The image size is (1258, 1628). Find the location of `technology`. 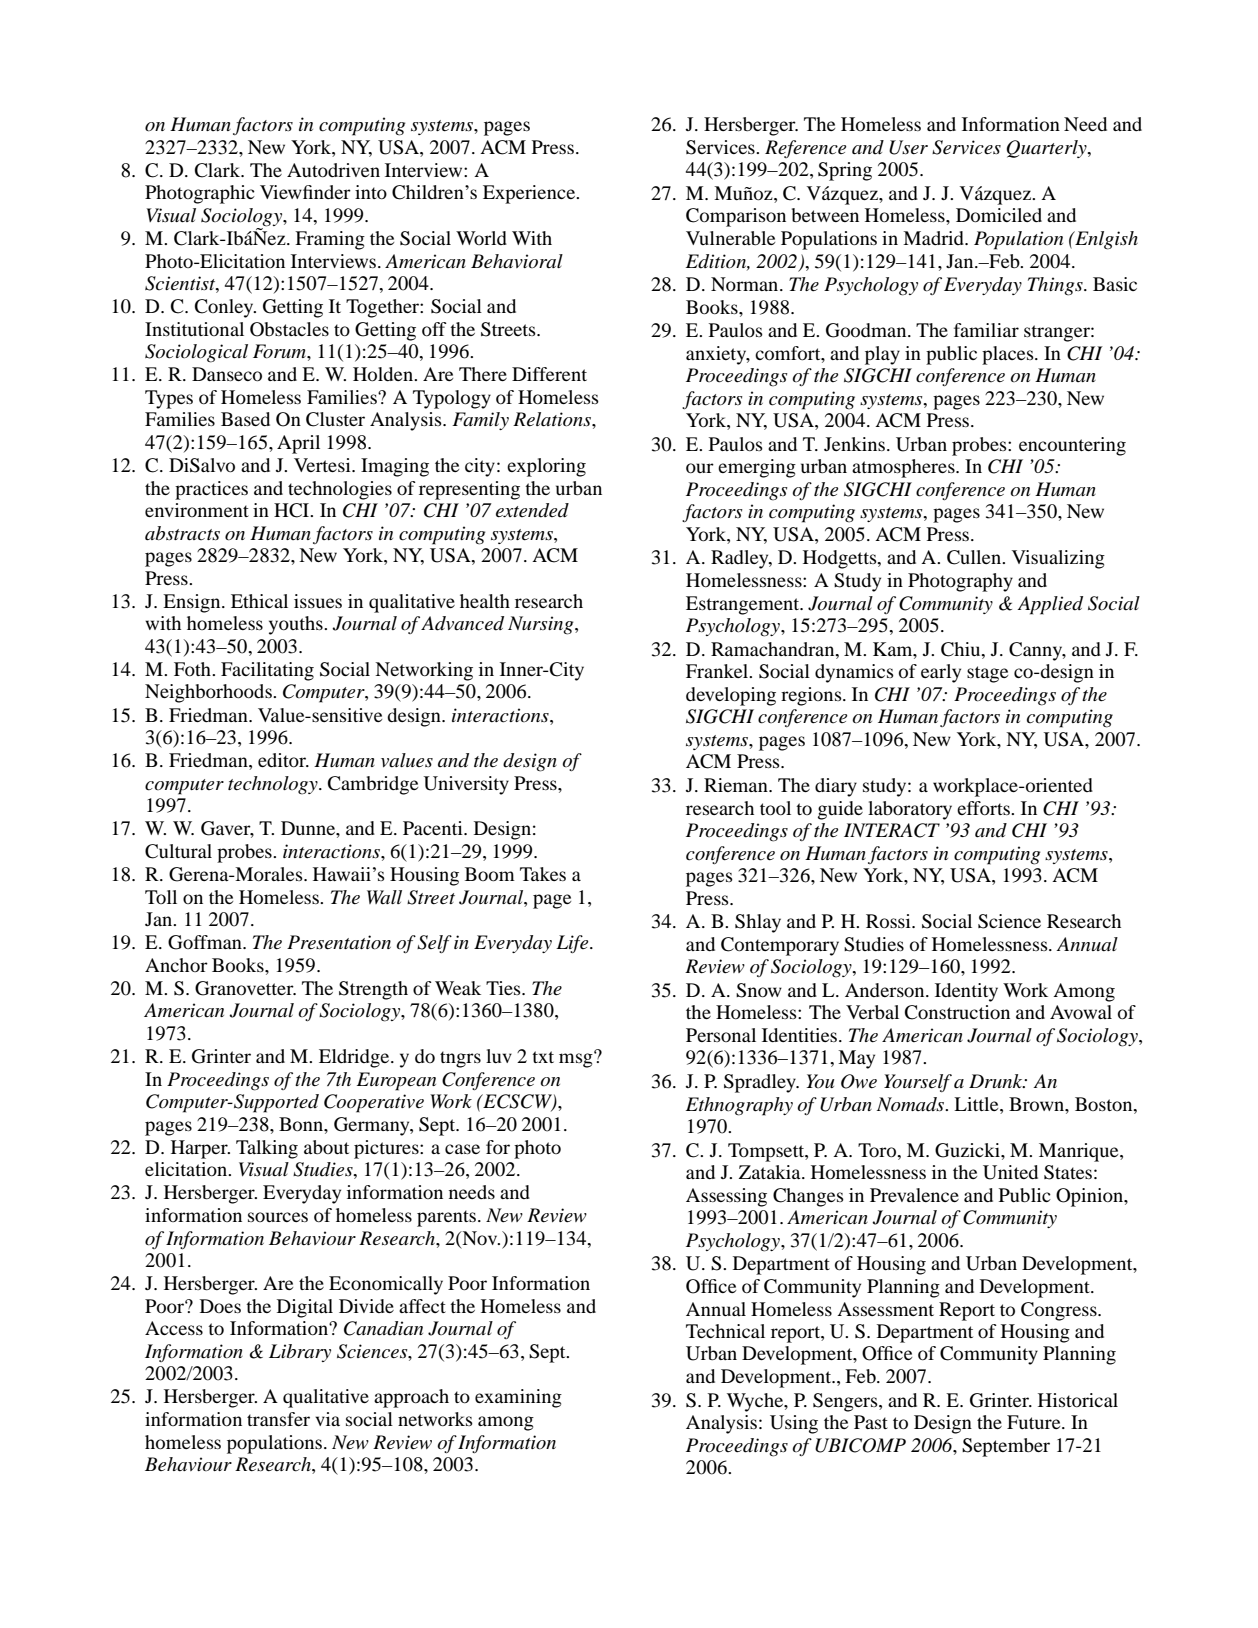

technology is located at coordinates (274, 785).
